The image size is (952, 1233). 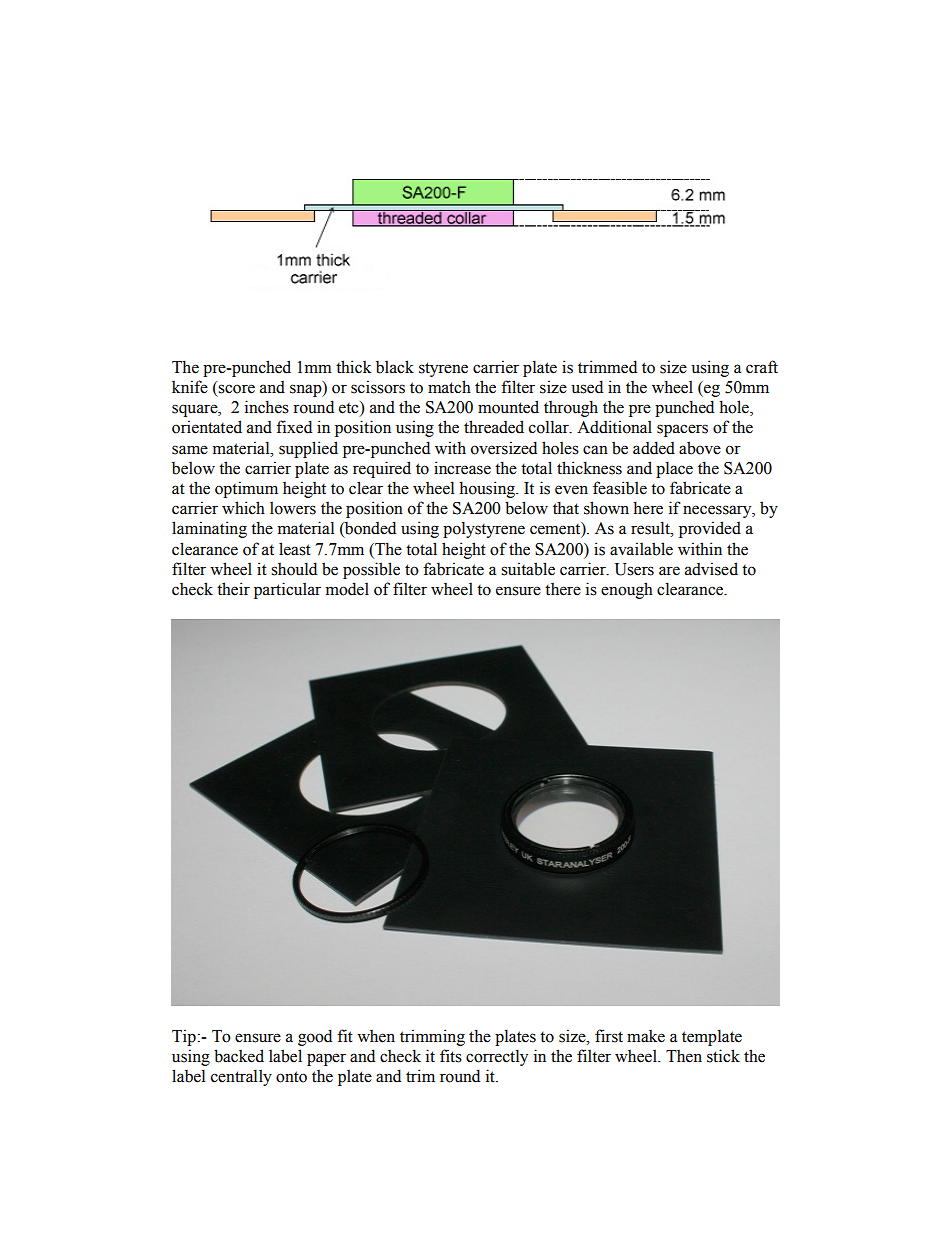 What do you see at coordinates (528, 569) in the page?
I see `suitable` at bounding box center [528, 569].
